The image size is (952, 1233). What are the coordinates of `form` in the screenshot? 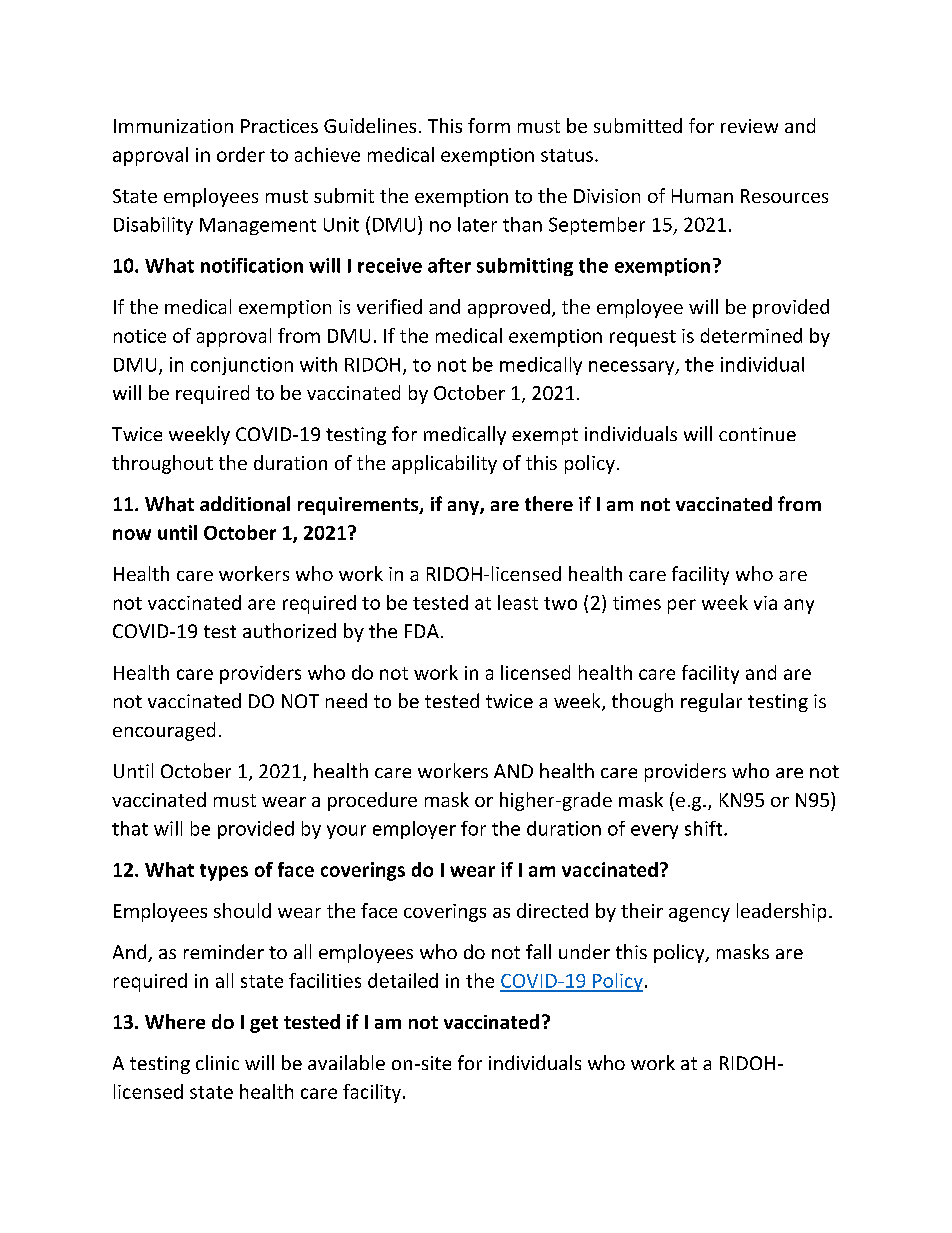 It's located at (489, 125).
